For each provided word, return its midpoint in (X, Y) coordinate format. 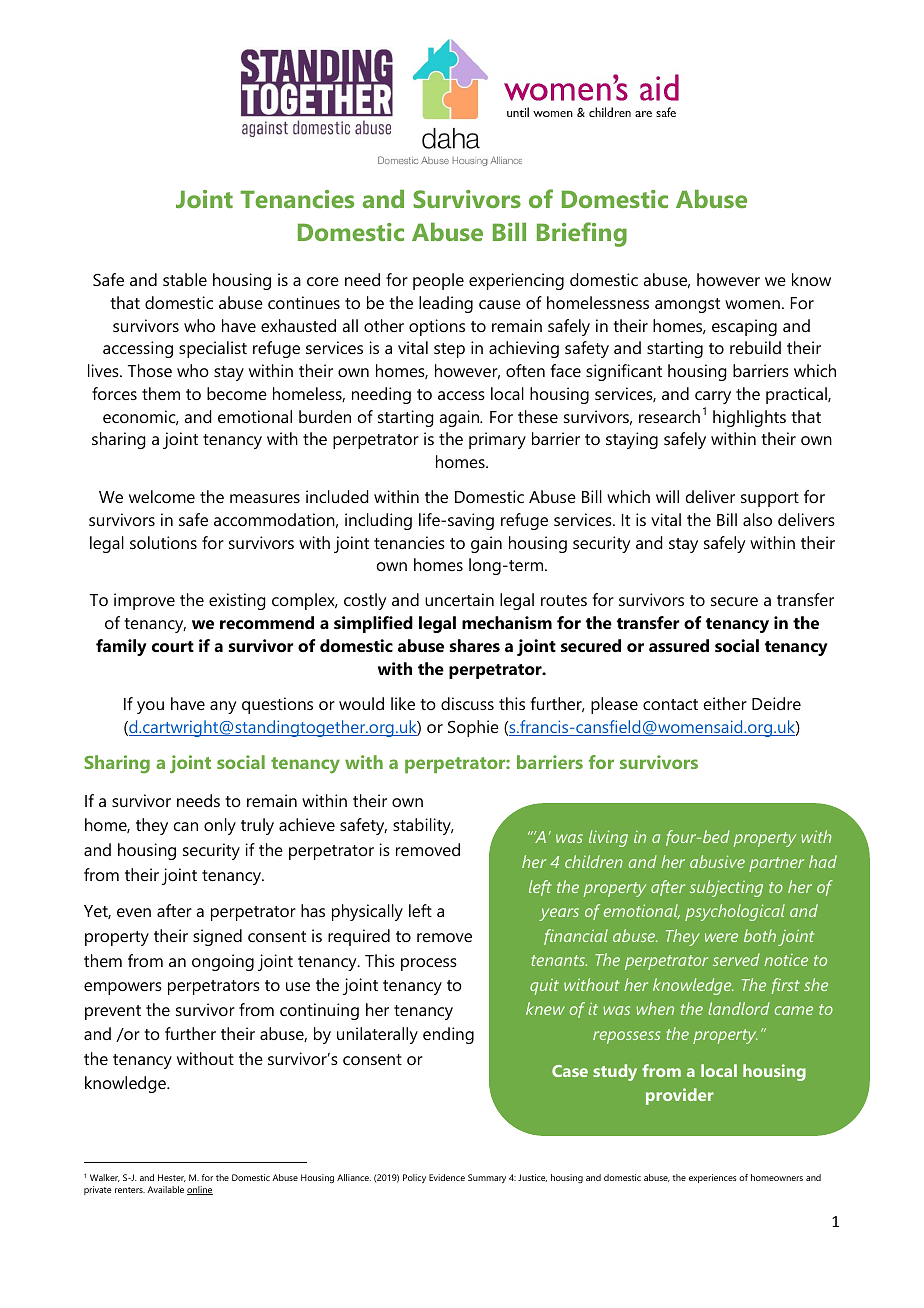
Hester (172, 1178)
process (429, 964)
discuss (467, 703)
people (438, 281)
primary (497, 440)
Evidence (447, 1177)
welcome (162, 496)
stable (185, 279)
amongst (687, 305)
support (770, 499)
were (721, 937)
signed (217, 937)
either (725, 703)
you (150, 707)
